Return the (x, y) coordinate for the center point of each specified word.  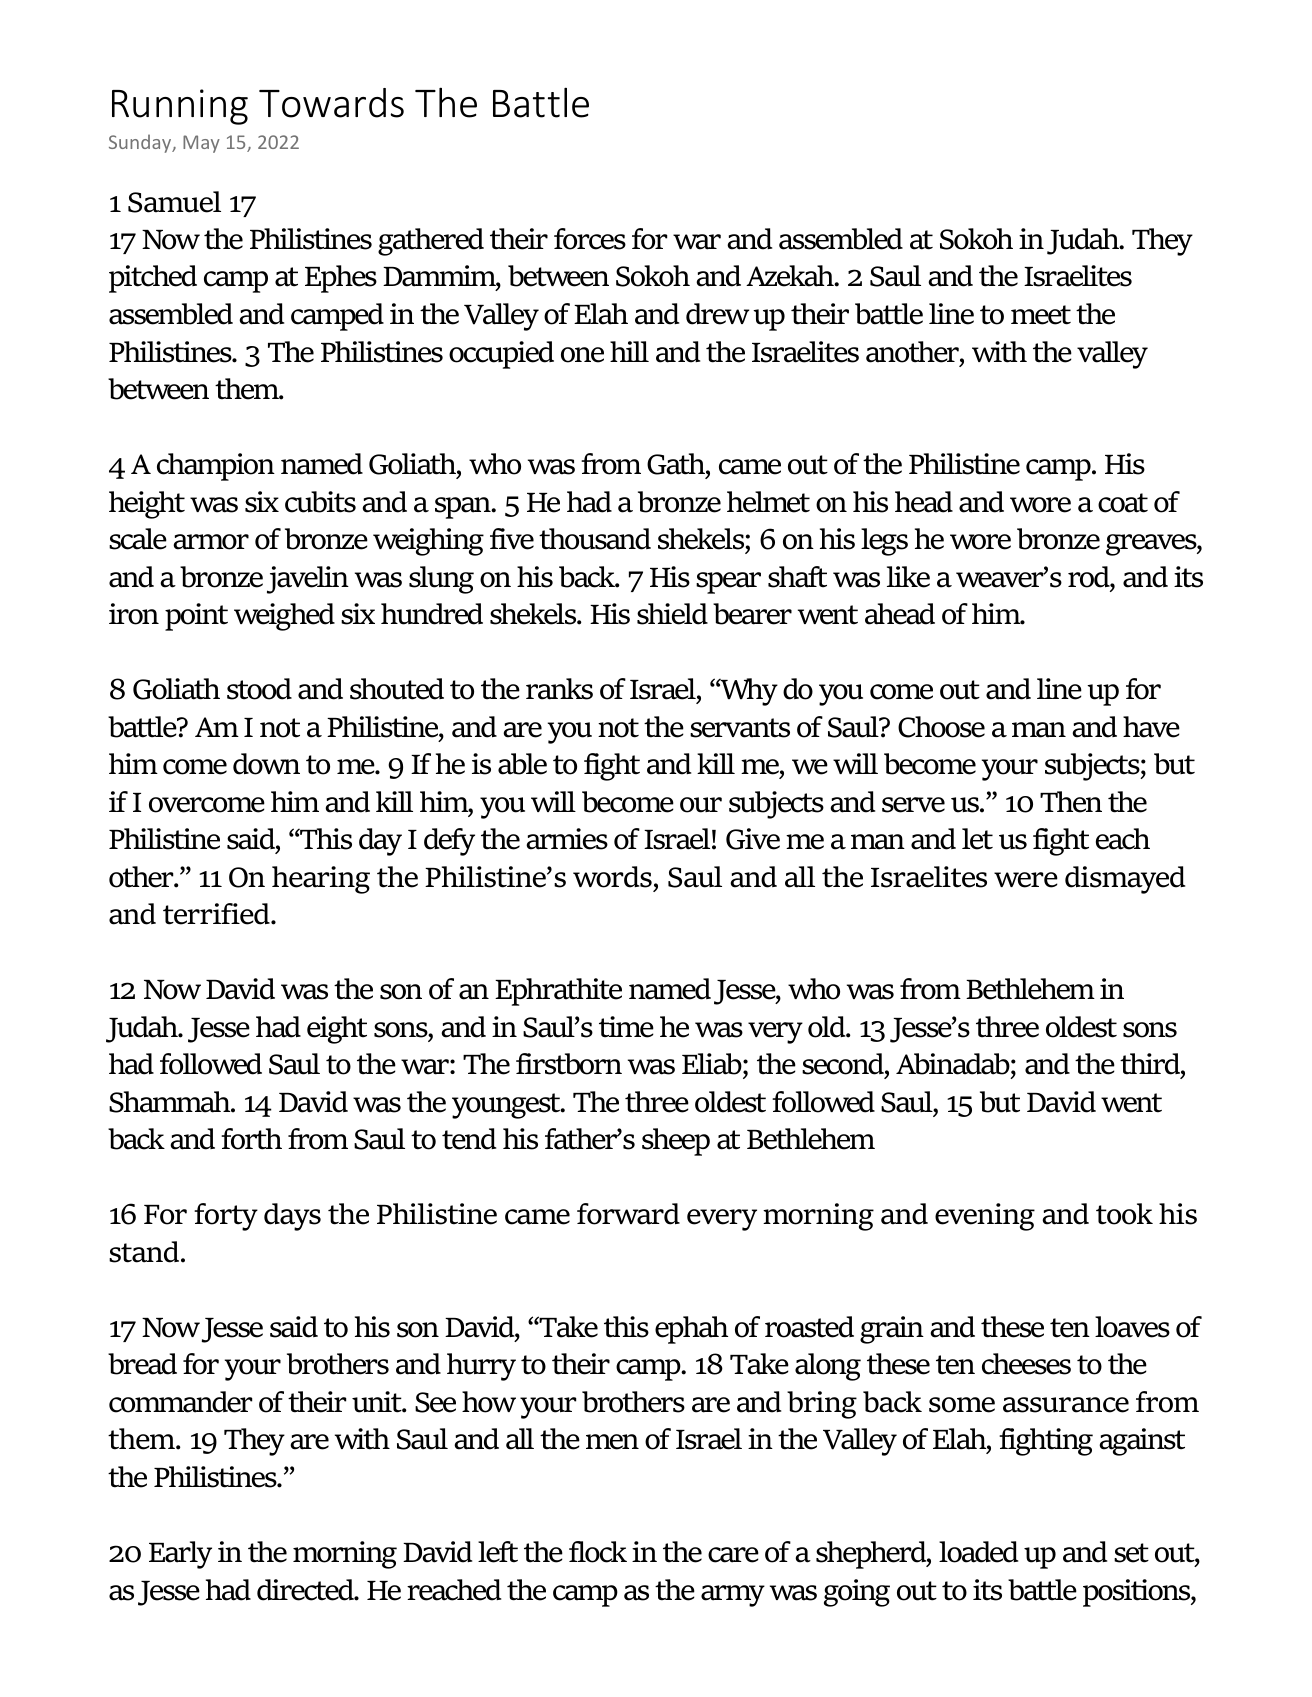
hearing (321, 880)
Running (180, 107)
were (1026, 880)
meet (1041, 315)
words (612, 877)
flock (598, 1552)
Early (180, 1555)
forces (590, 239)
